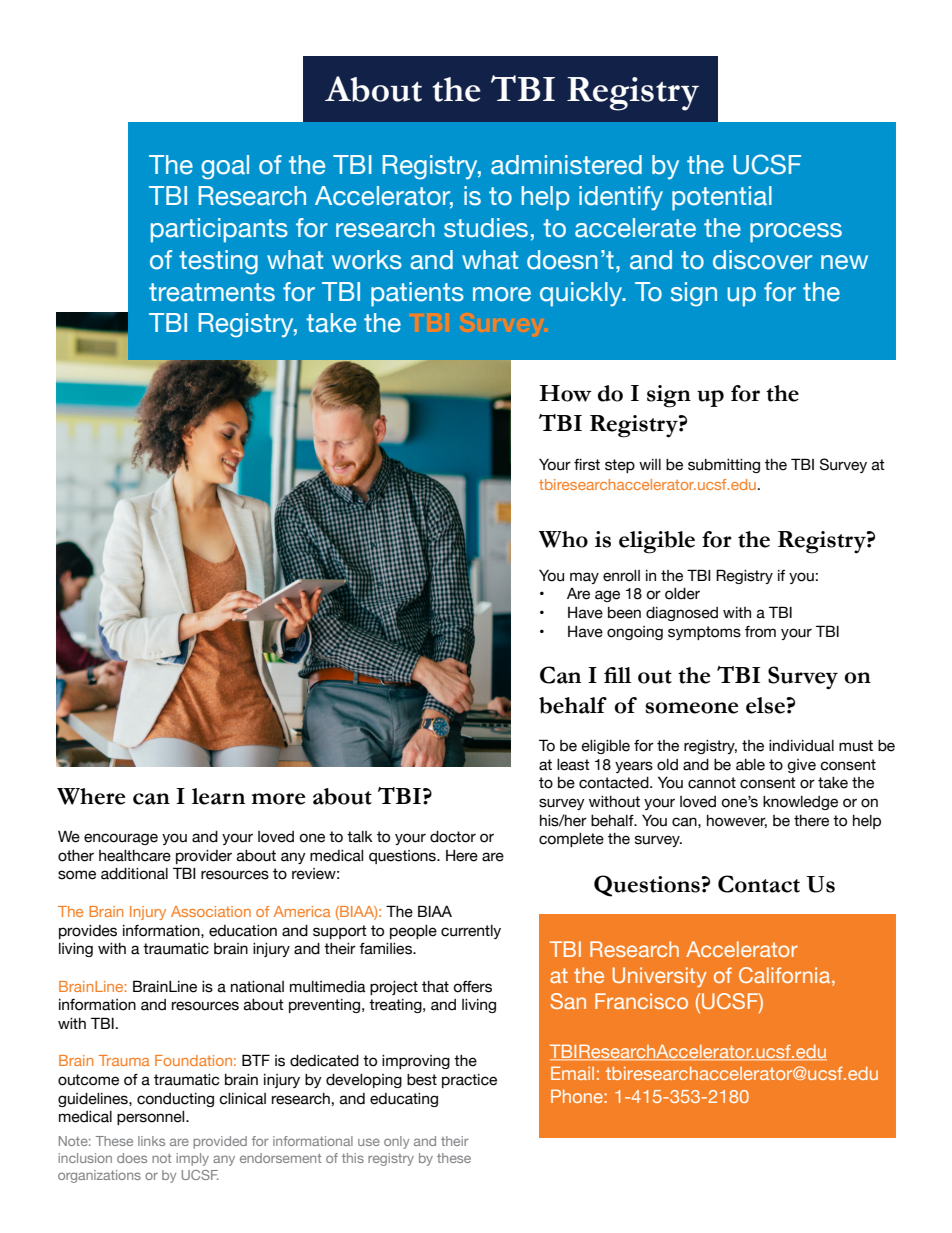 This screenshot has width=952, height=1233. What do you see at coordinates (682, 594) in the screenshot?
I see `older` at bounding box center [682, 594].
